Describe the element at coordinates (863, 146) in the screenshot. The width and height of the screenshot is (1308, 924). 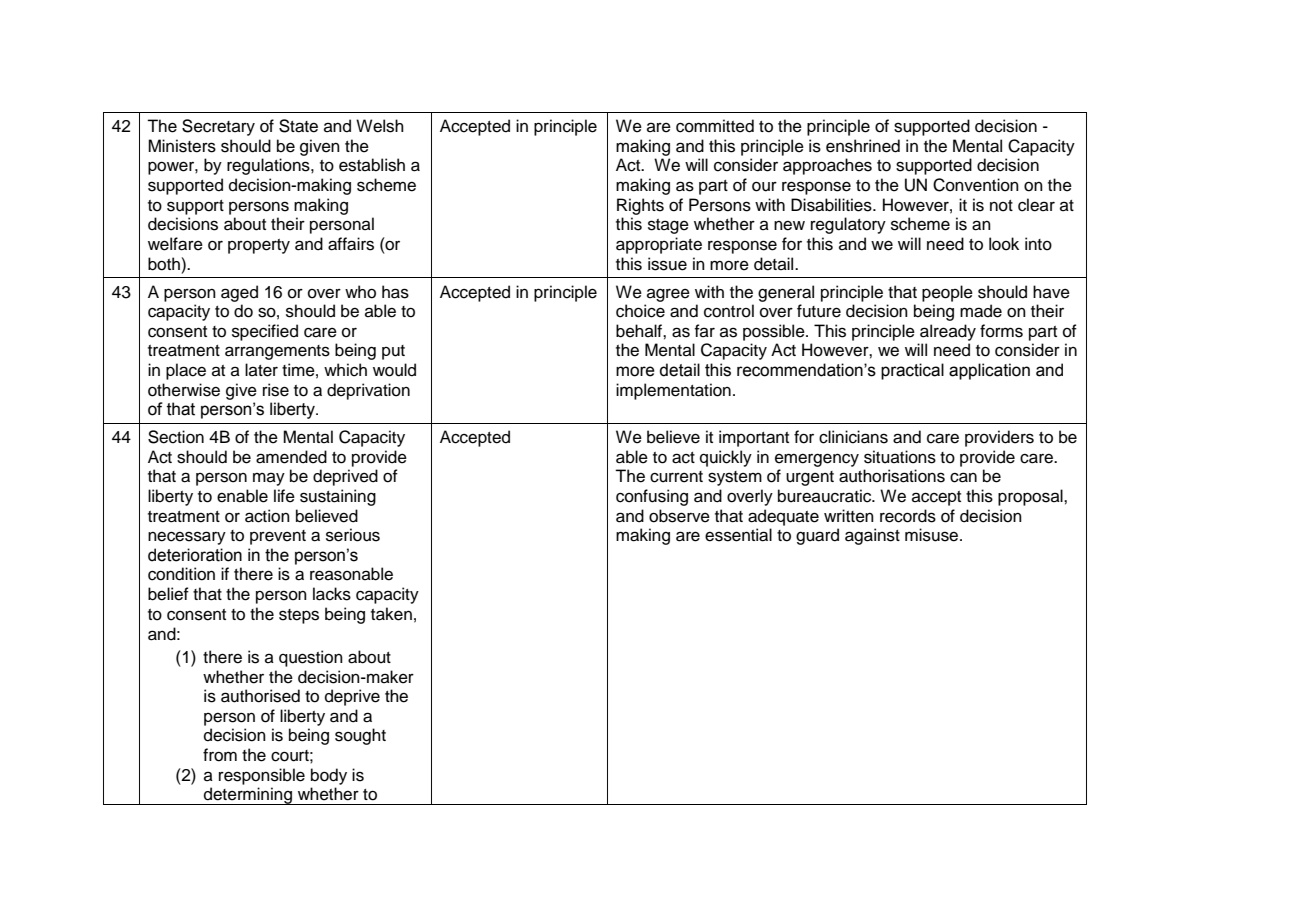
I see `enshrined` at that location.
